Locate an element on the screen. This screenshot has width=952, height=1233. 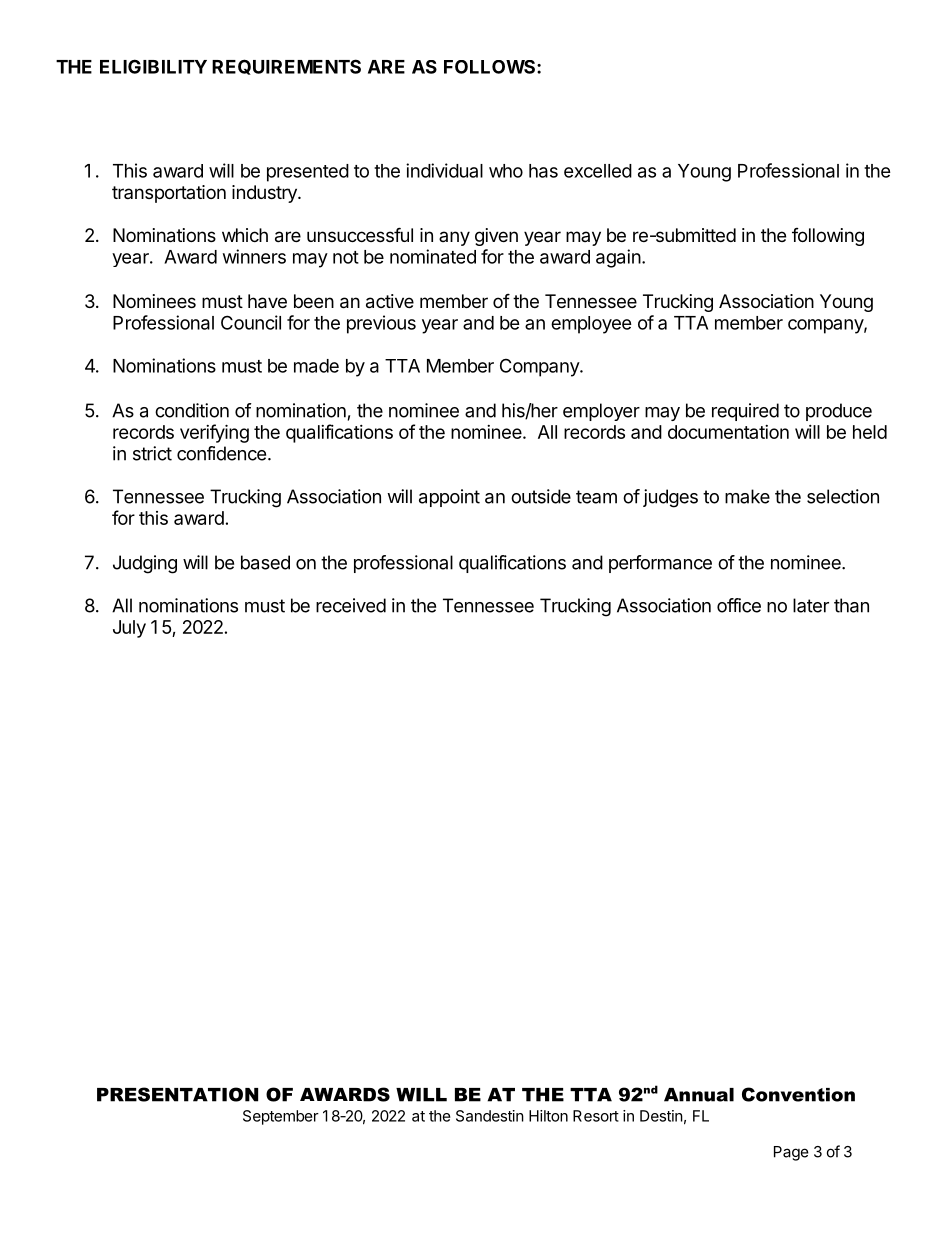
PRESENTATION is located at coordinates (177, 1094).
